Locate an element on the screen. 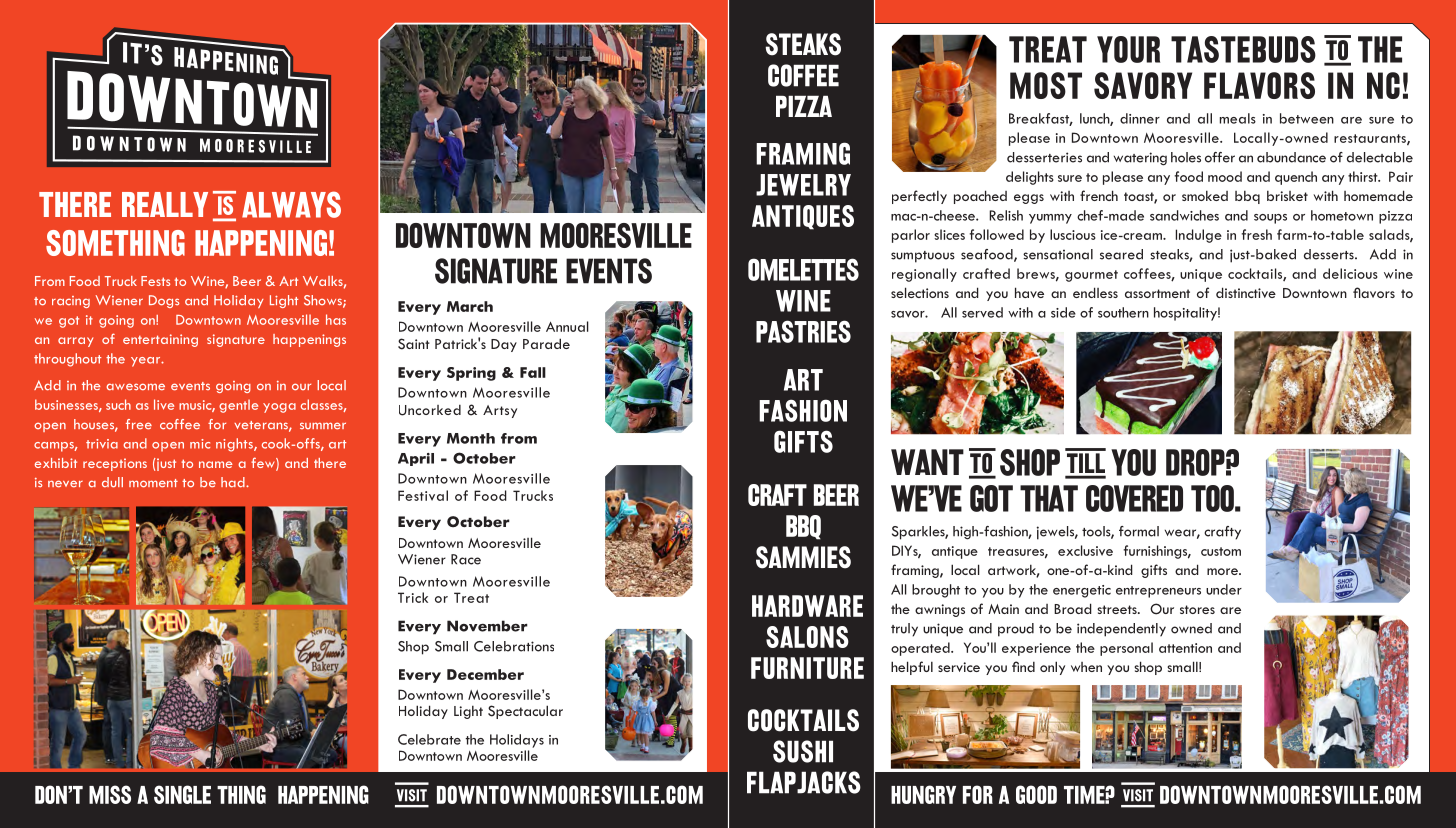 The height and width of the screenshot is (828, 1456). SINGLE is located at coordinates (182, 794).
